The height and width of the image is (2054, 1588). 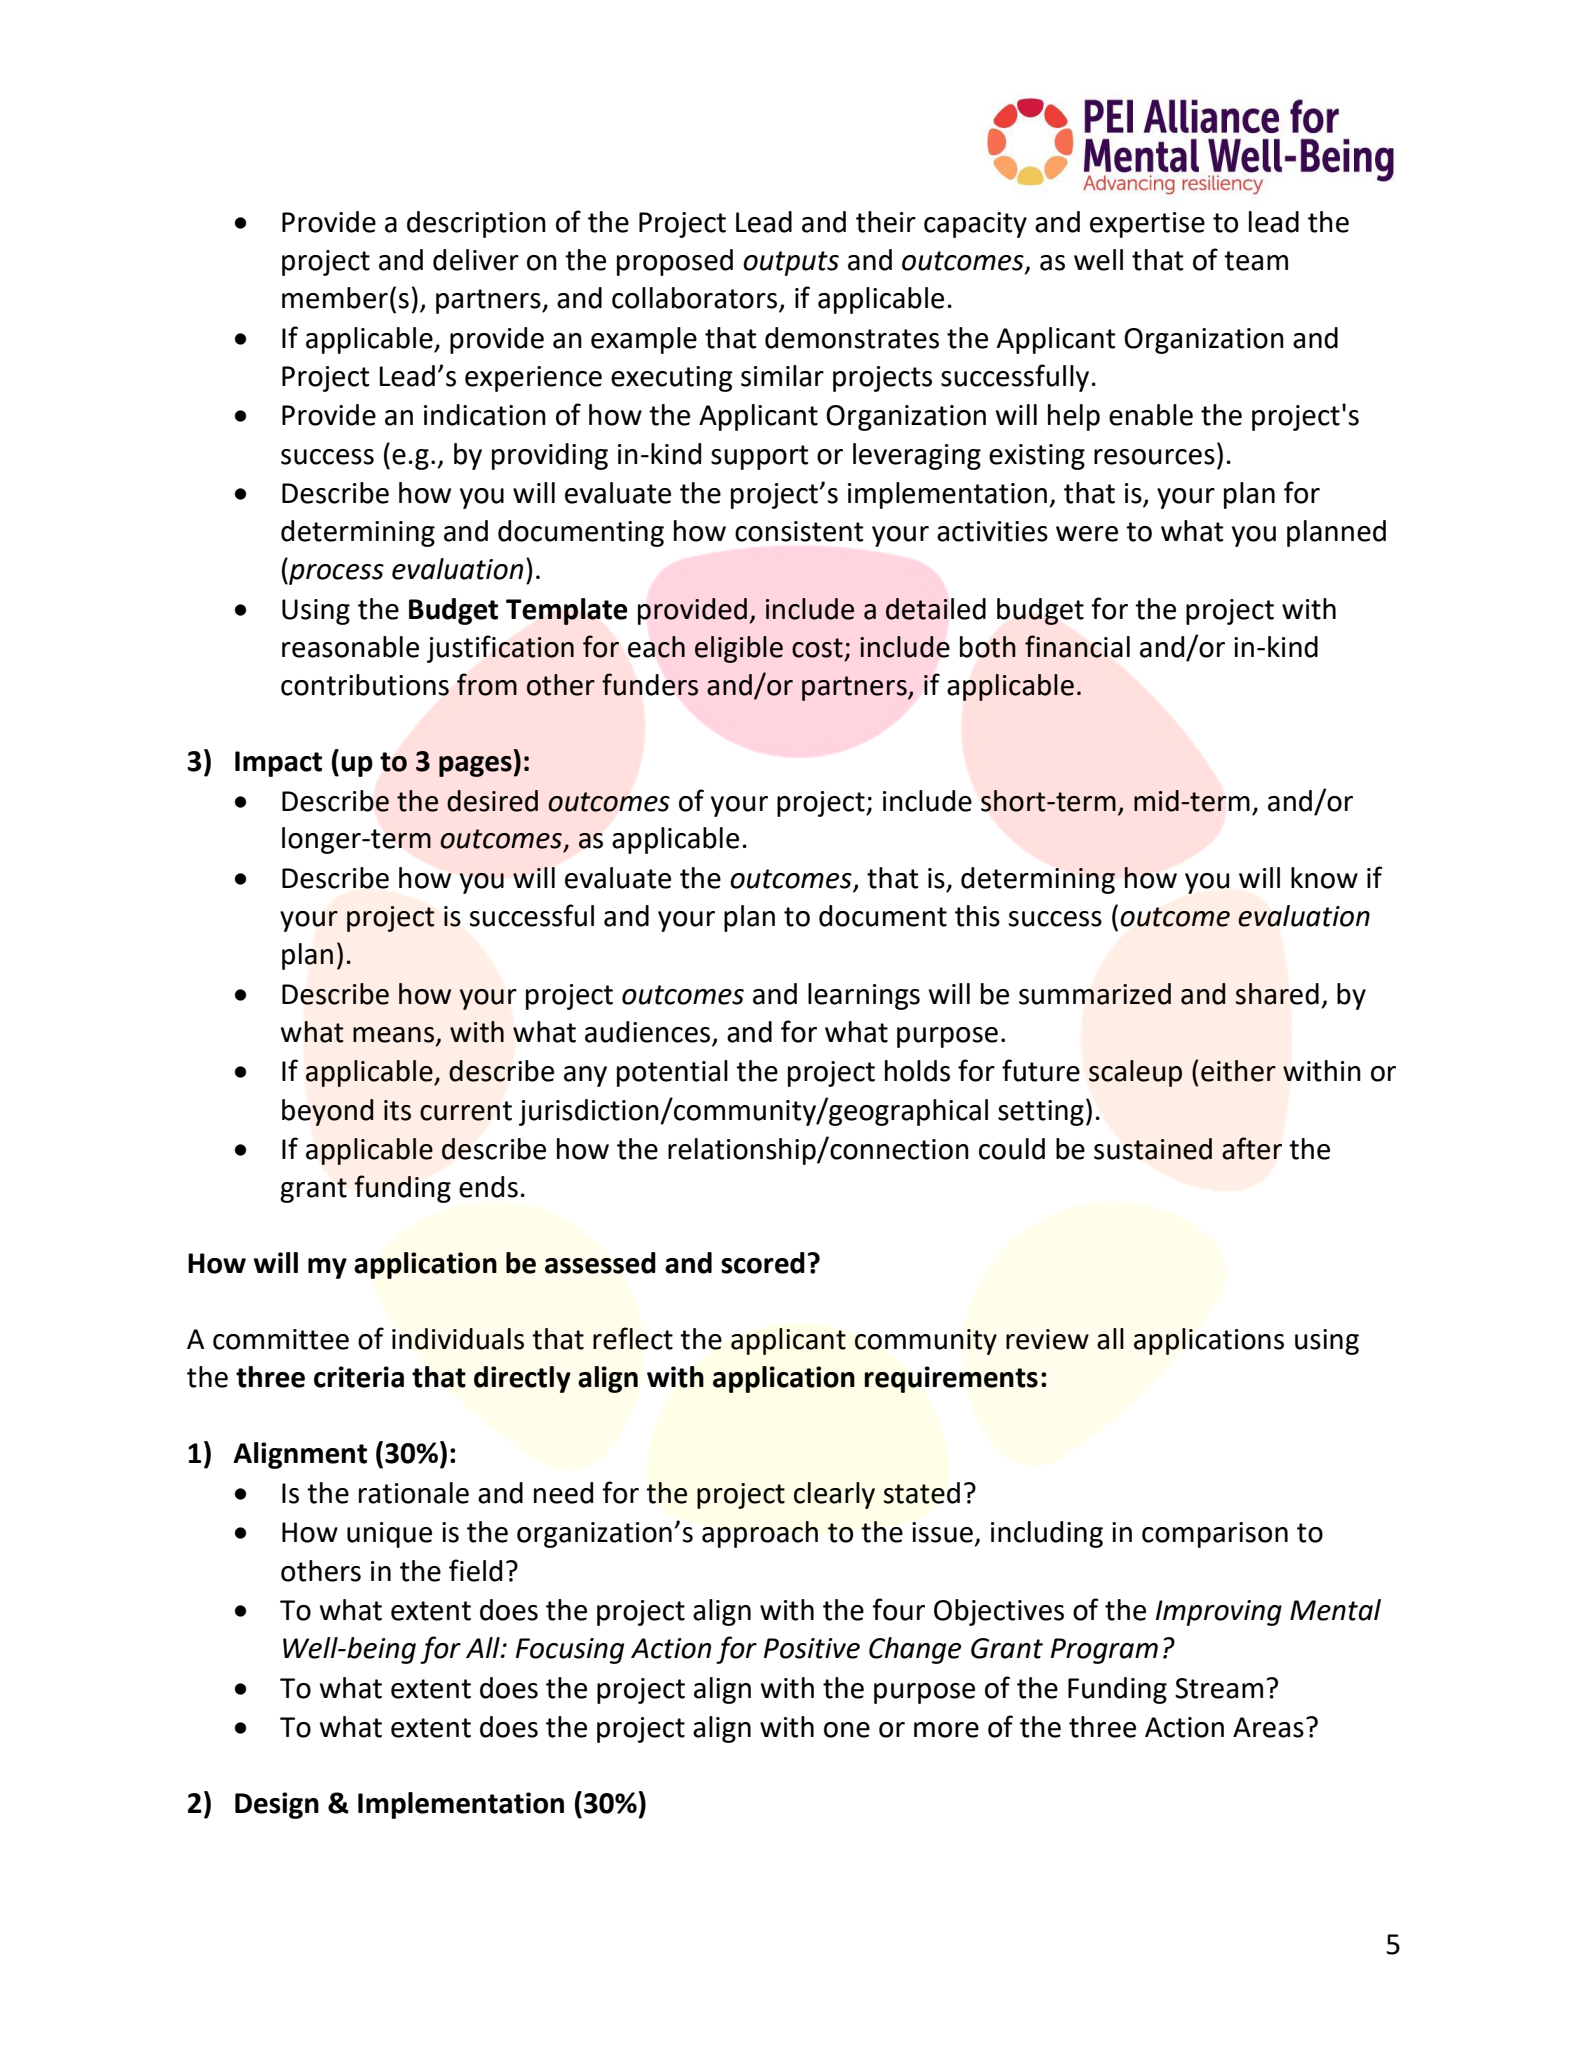 What do you see at coordinates (1268, 1727) in the image?
I see `Areas` at bounding box center [1268, 1727].
